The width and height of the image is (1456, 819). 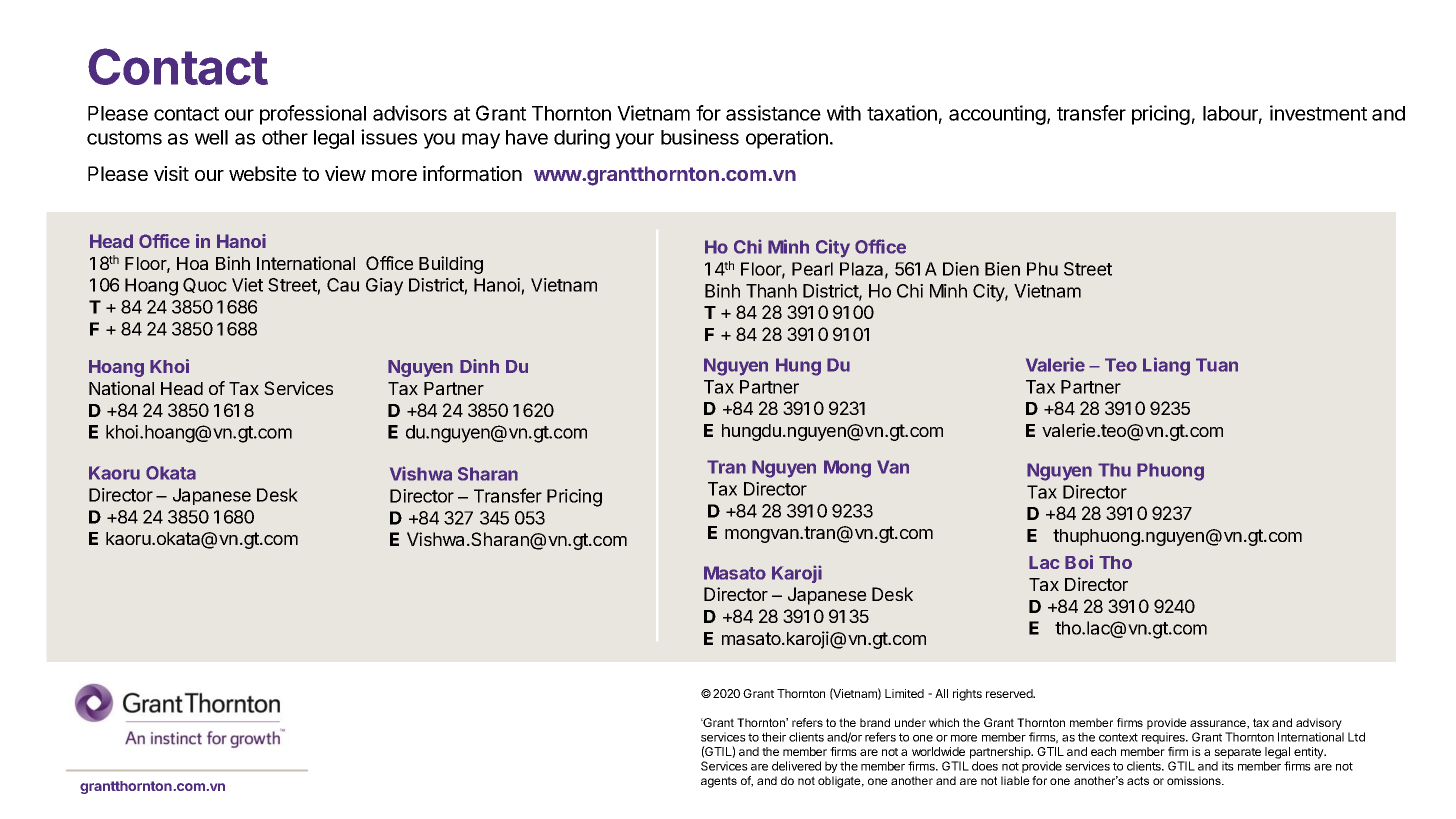 I want to click on investment, so click(x=1318, y=113).
